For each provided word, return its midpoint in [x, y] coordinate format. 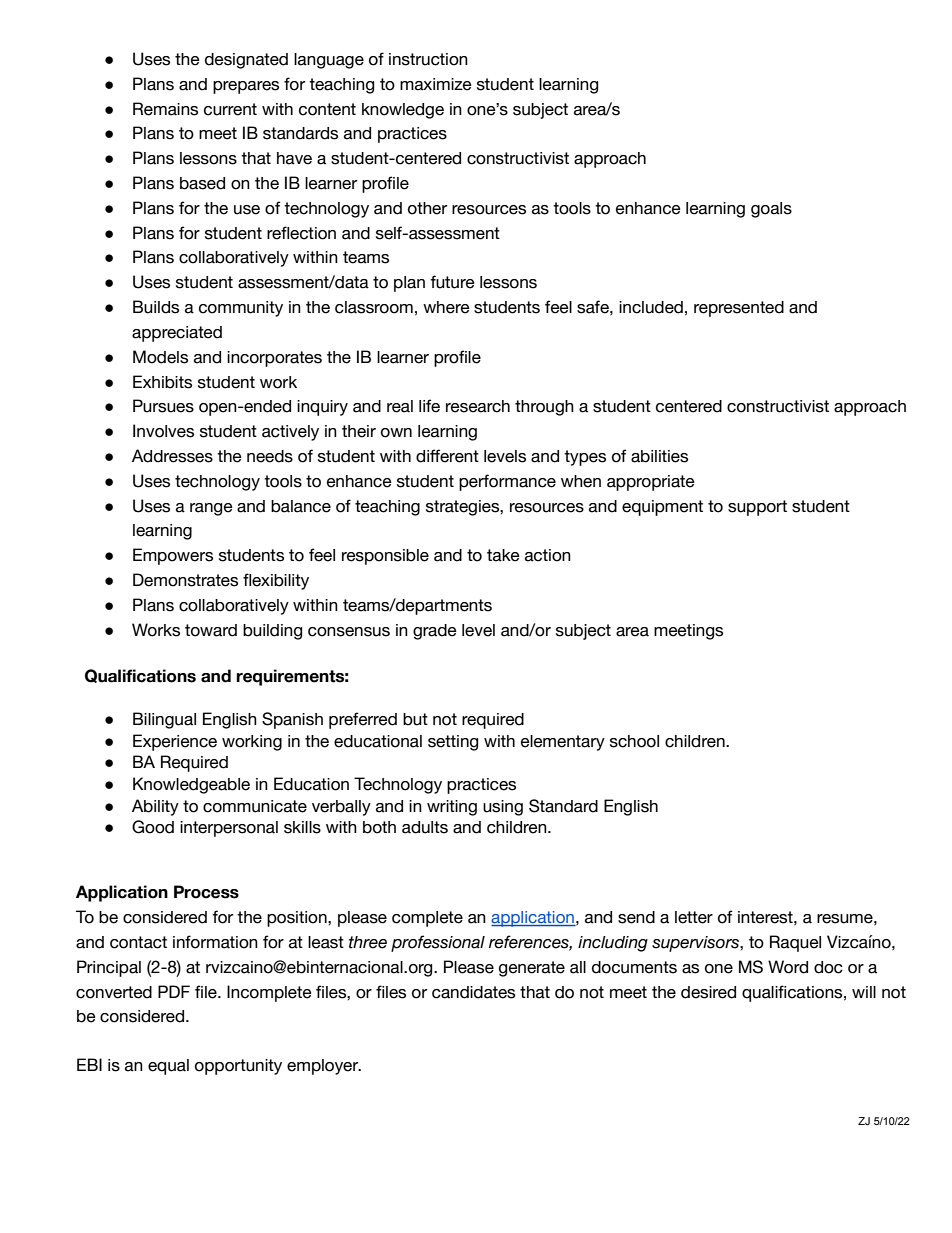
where [446, 307]
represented [739, 309]
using [503, 808]
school [634, 741]
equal [168, 1067]
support [757, 508]
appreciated [177, 334]
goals [771, 210]
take [503, 555]
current [230, 109]
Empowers [173, 556]
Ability [155, 807]
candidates [473, 992]
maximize [436, 84]
